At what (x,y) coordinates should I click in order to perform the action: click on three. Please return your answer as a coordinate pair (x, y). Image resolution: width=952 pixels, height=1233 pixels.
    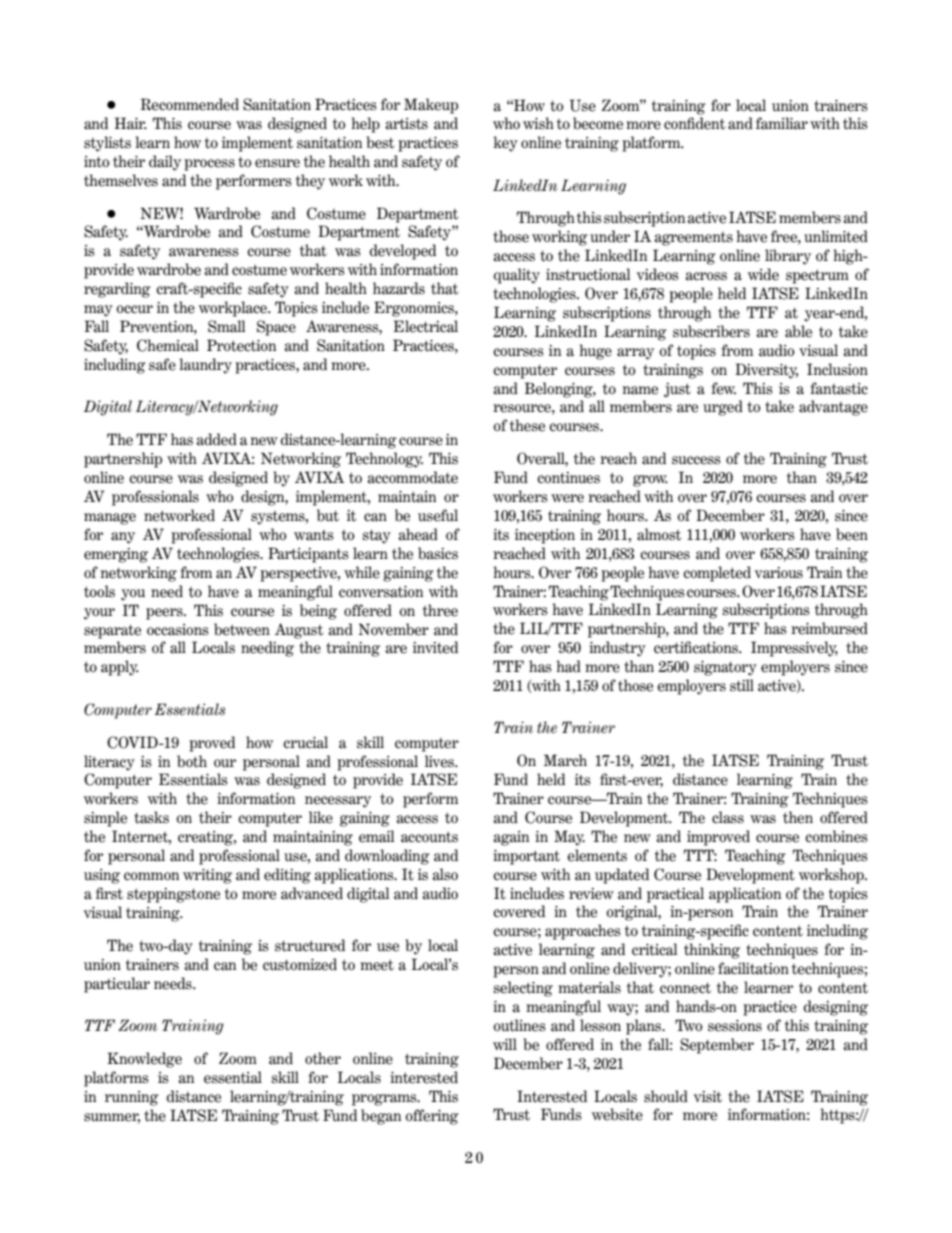
    Looking at the image, I should click on (440, 610).
